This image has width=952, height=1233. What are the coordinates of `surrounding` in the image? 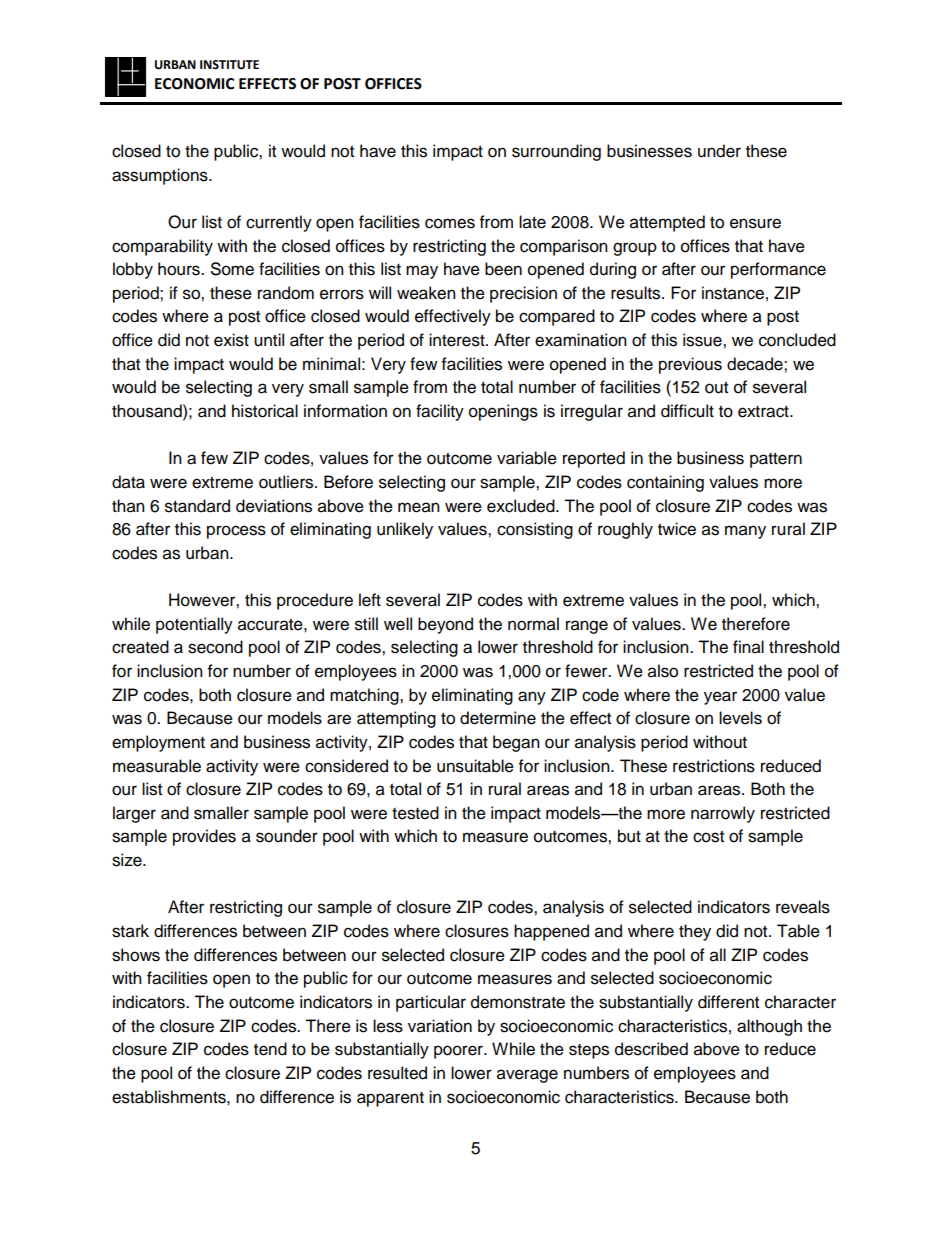 It's located at (556, 152).
